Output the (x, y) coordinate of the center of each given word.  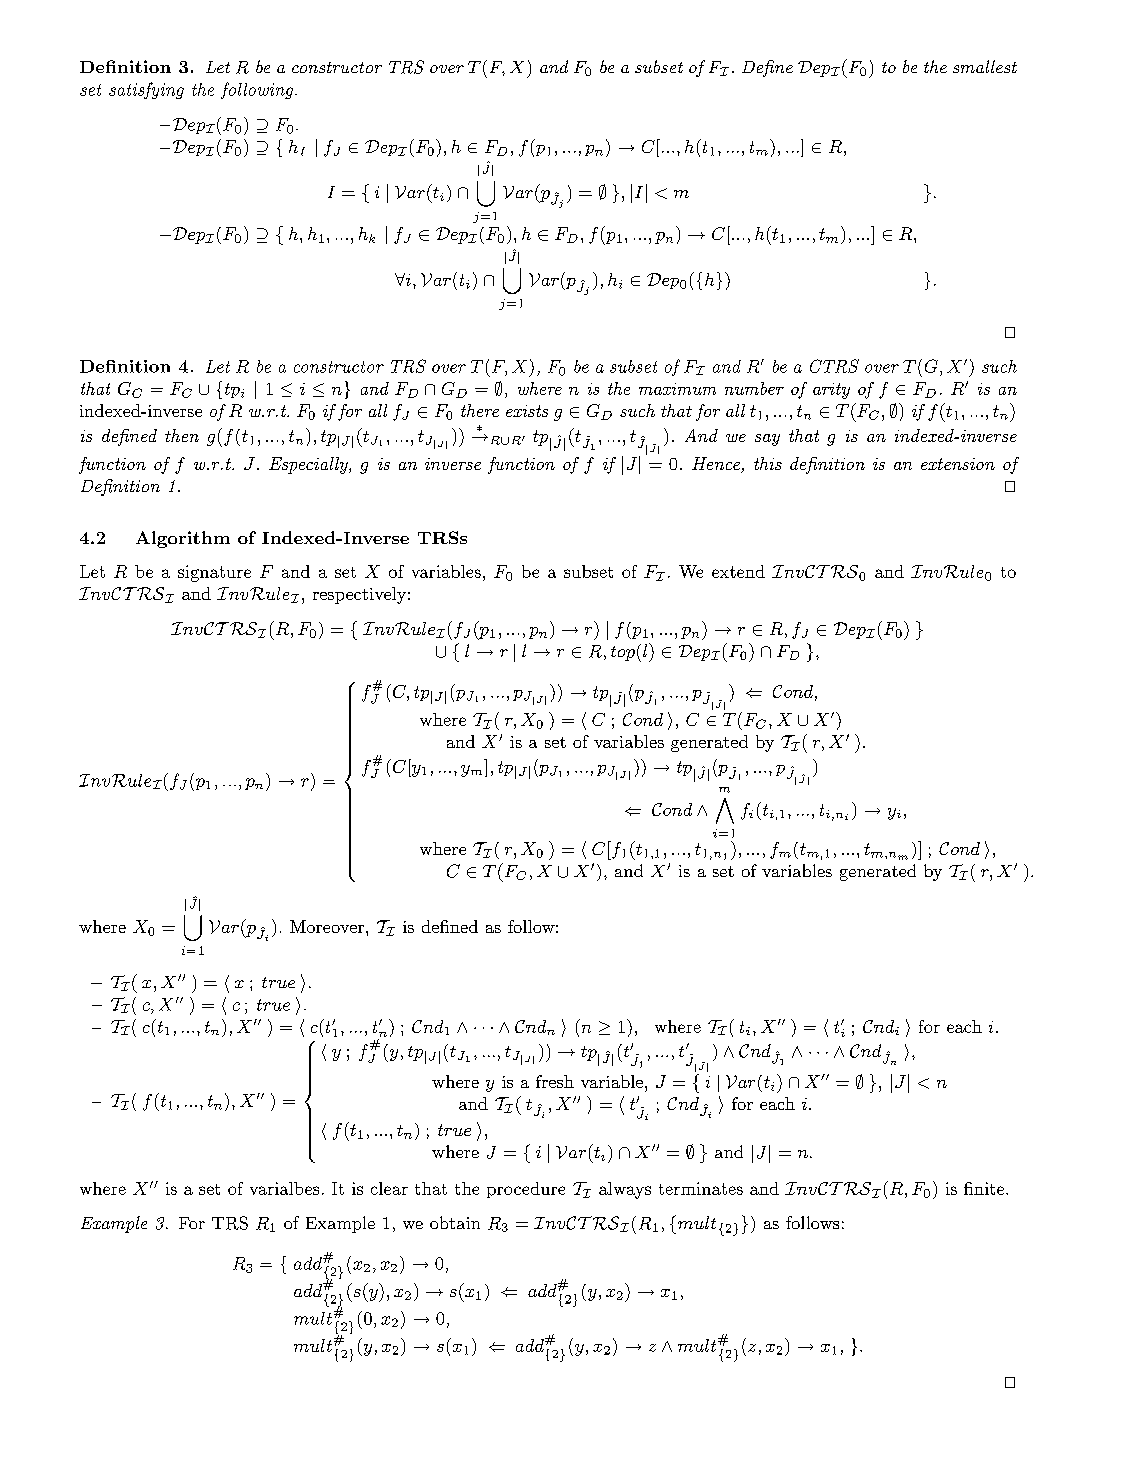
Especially (309, 465)
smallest (985, 66)
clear (389, 1188)
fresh (555, 1081)
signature (214, 573)
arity (831, 391)
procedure (526, 1190)
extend (738, 571)
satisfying (146, 90)
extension (958, 464)
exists (527, 411)
